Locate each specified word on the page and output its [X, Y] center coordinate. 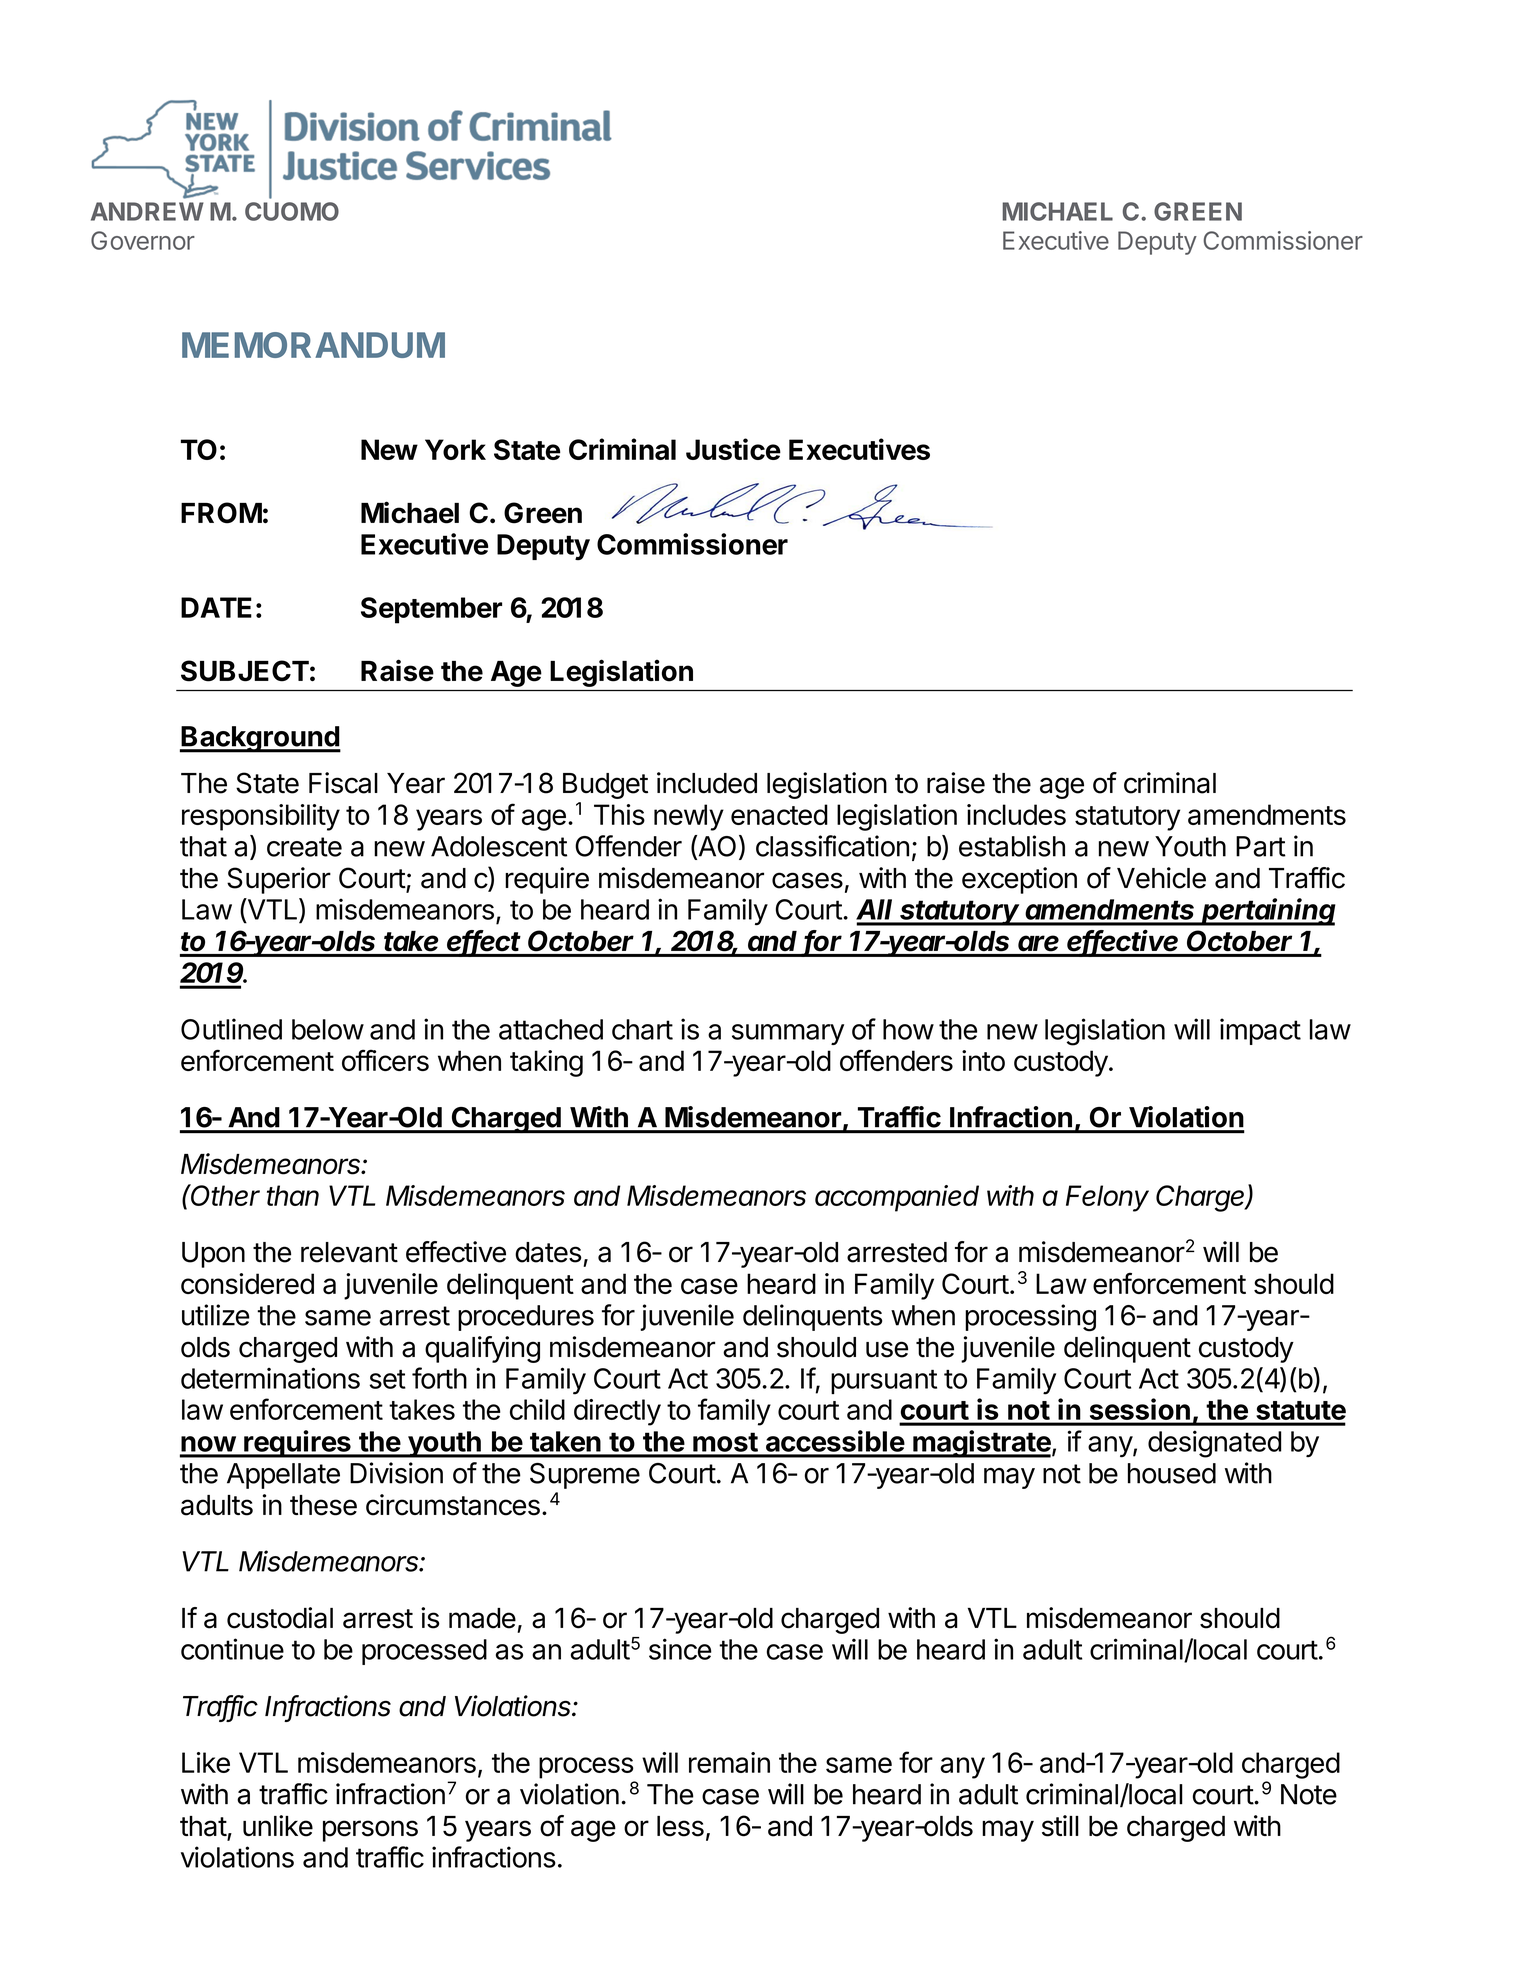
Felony [1107, 1198]
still [1060, 1826]
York [455, 449]
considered [247, 1283]
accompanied [897, 1198]
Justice [733, 449]
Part [1261, 846]
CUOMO [292, 211]
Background [260, 739]
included [707, 783]
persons [370, 1831]
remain [729, 1762]
